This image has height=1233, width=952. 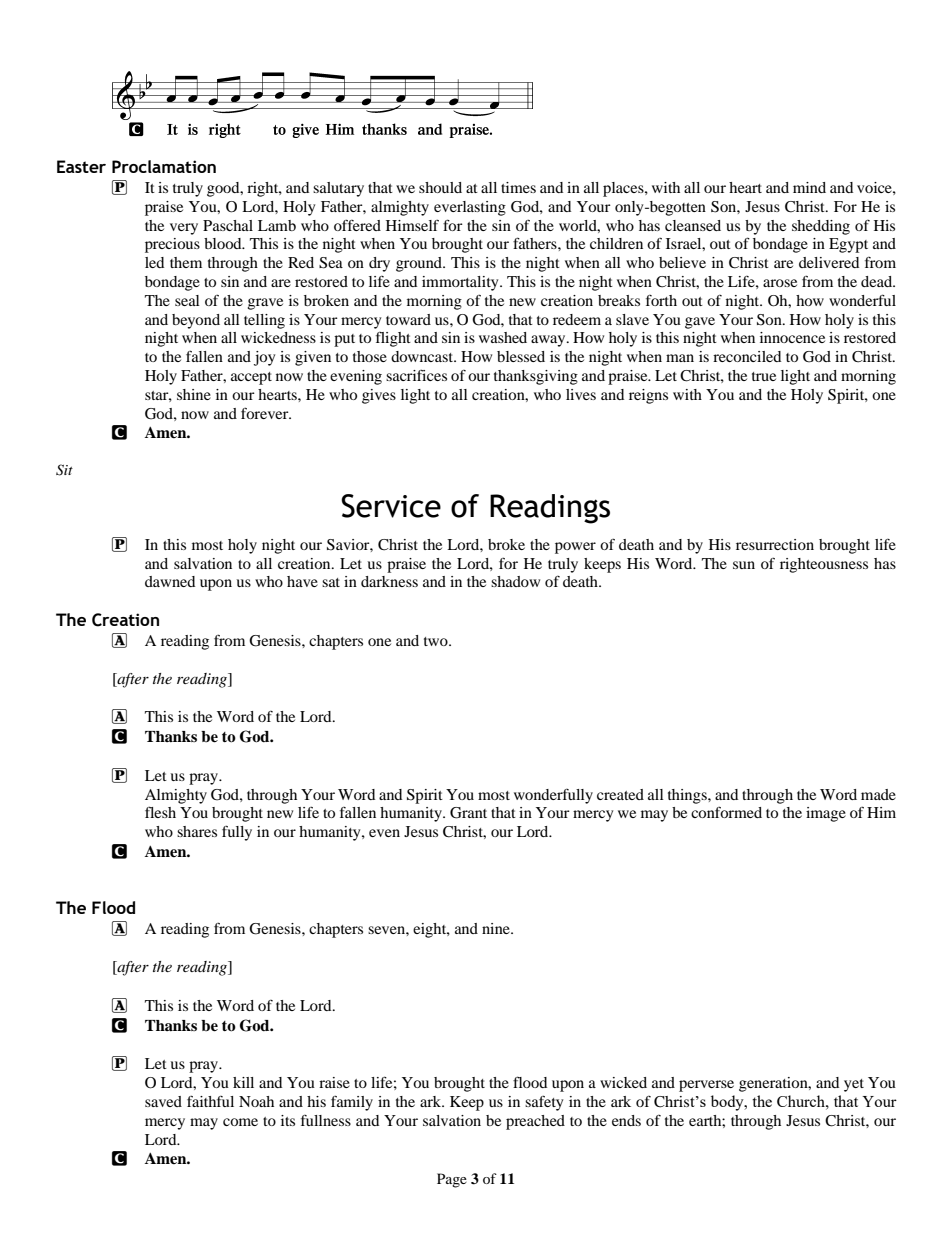 I want to click on resurrection, so click(x=775, y=544).
